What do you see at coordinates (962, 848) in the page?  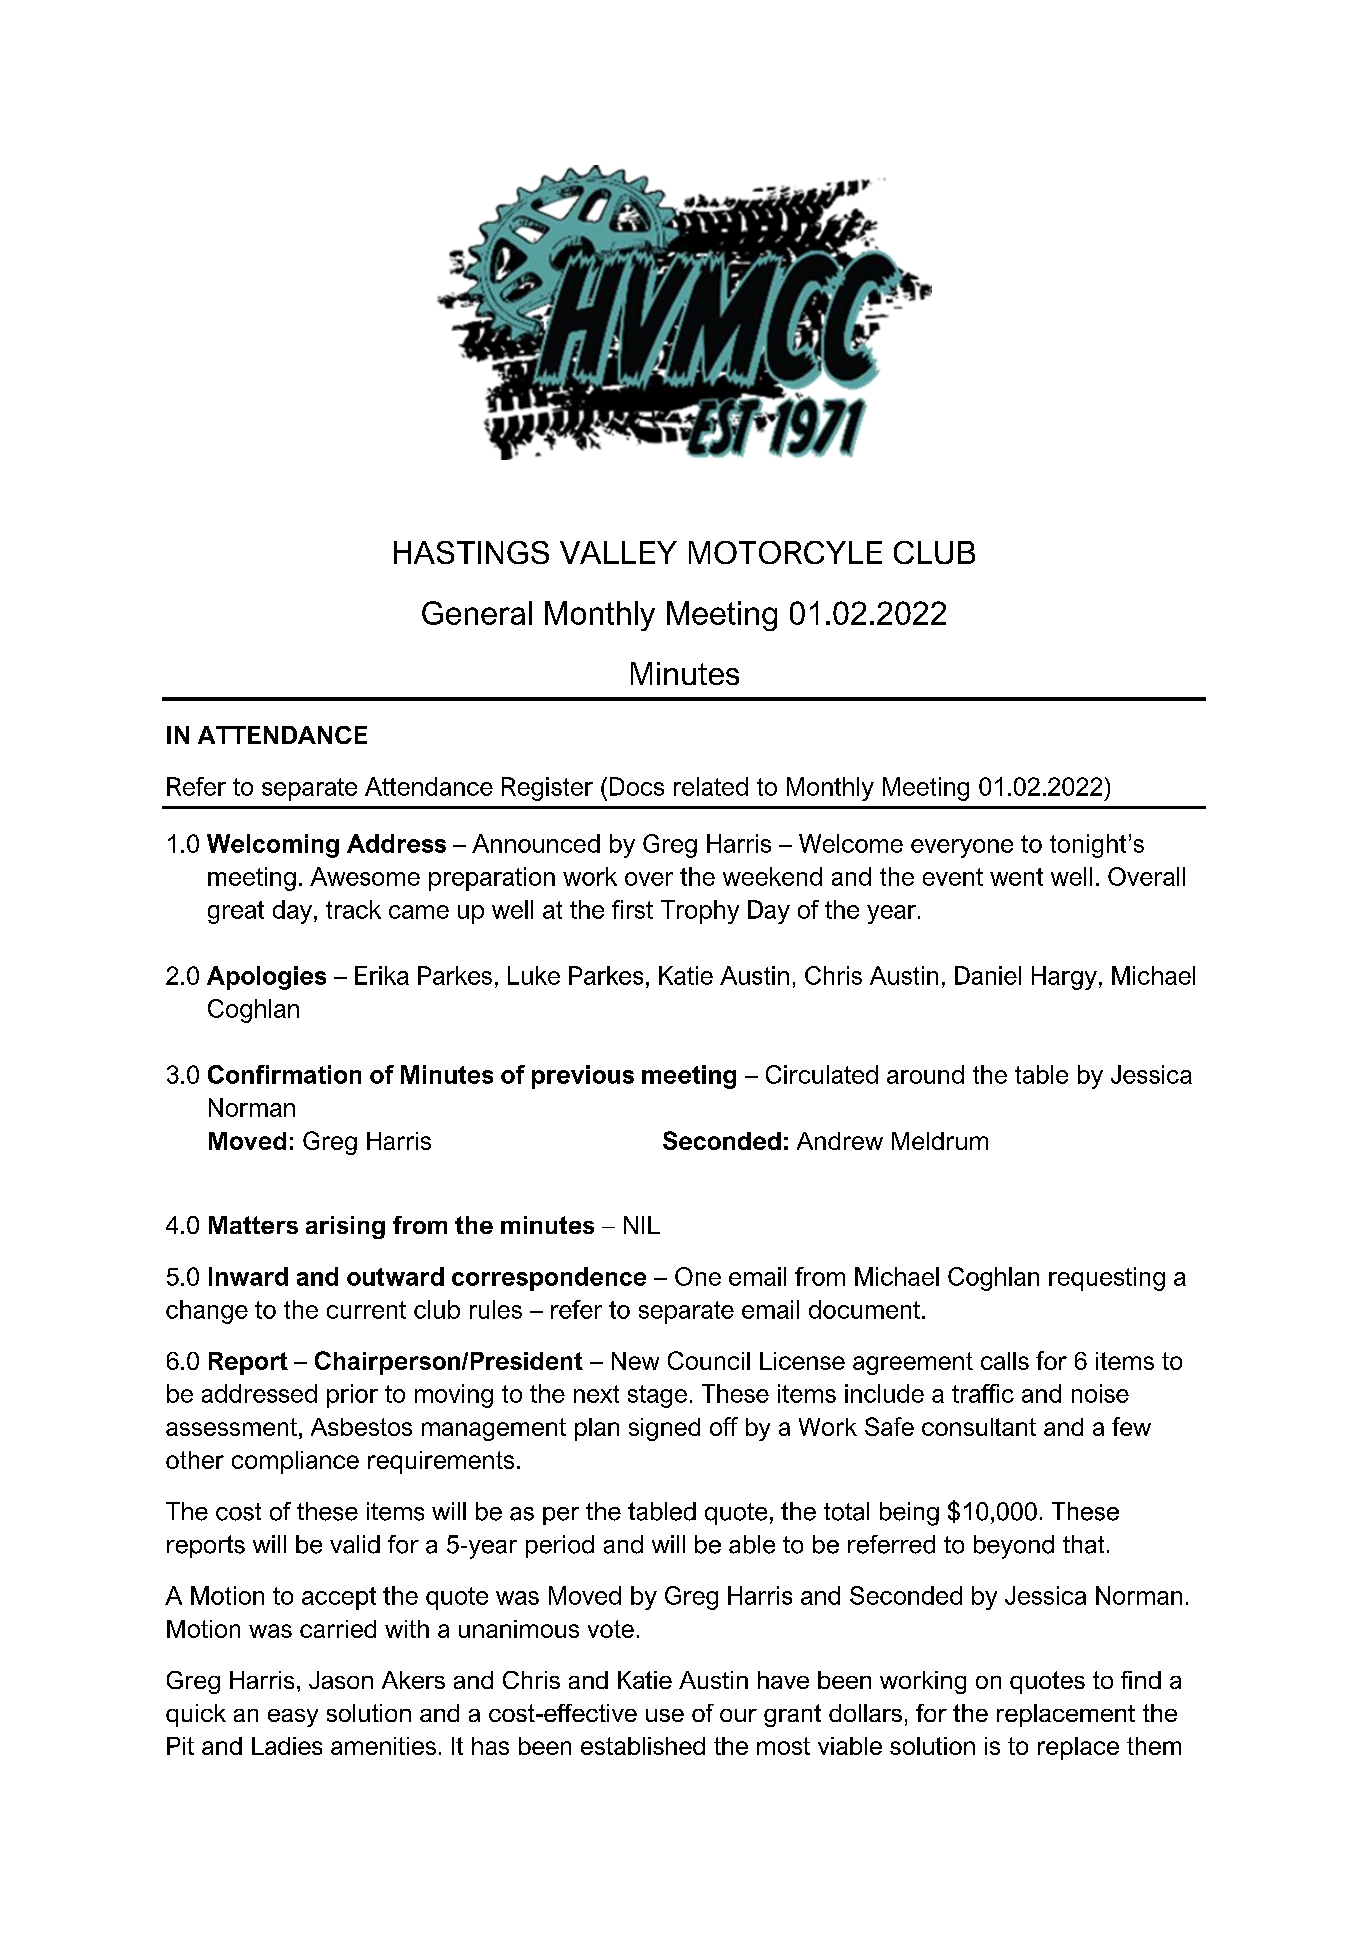 I see `everyone` at bounding box center [962, 848].
